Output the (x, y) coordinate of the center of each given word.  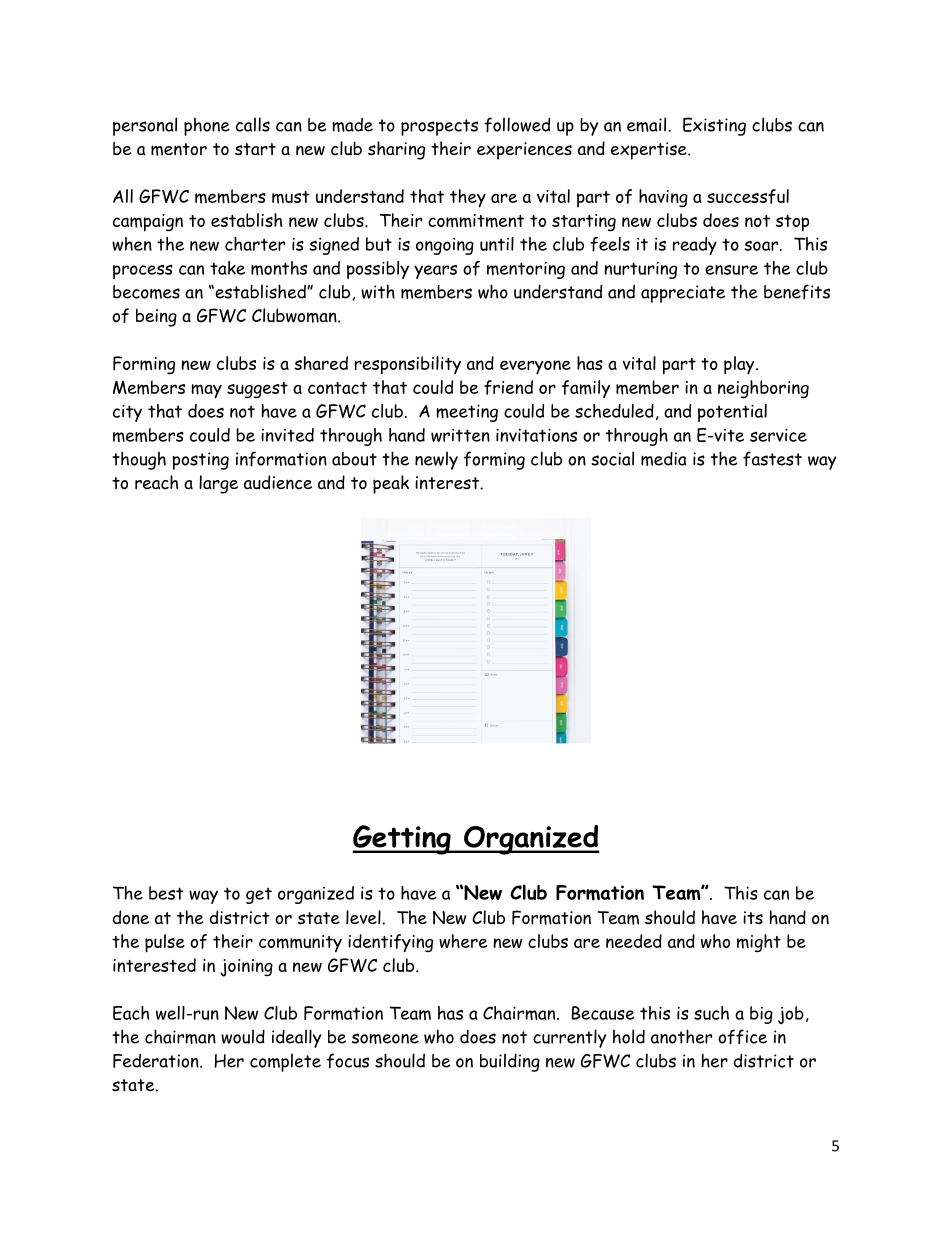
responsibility (408, 365)
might (759, 943)
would (243, 1036)
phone (207, 127)
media (664, 459)
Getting (402, 840)
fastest (772, 458)
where (463, 941)
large (218, 484)
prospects (439, 127)
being (156, 318)
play (740, 365)
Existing (714, 126)
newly (436, 460)
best (166, 893)
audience (278, 482)
